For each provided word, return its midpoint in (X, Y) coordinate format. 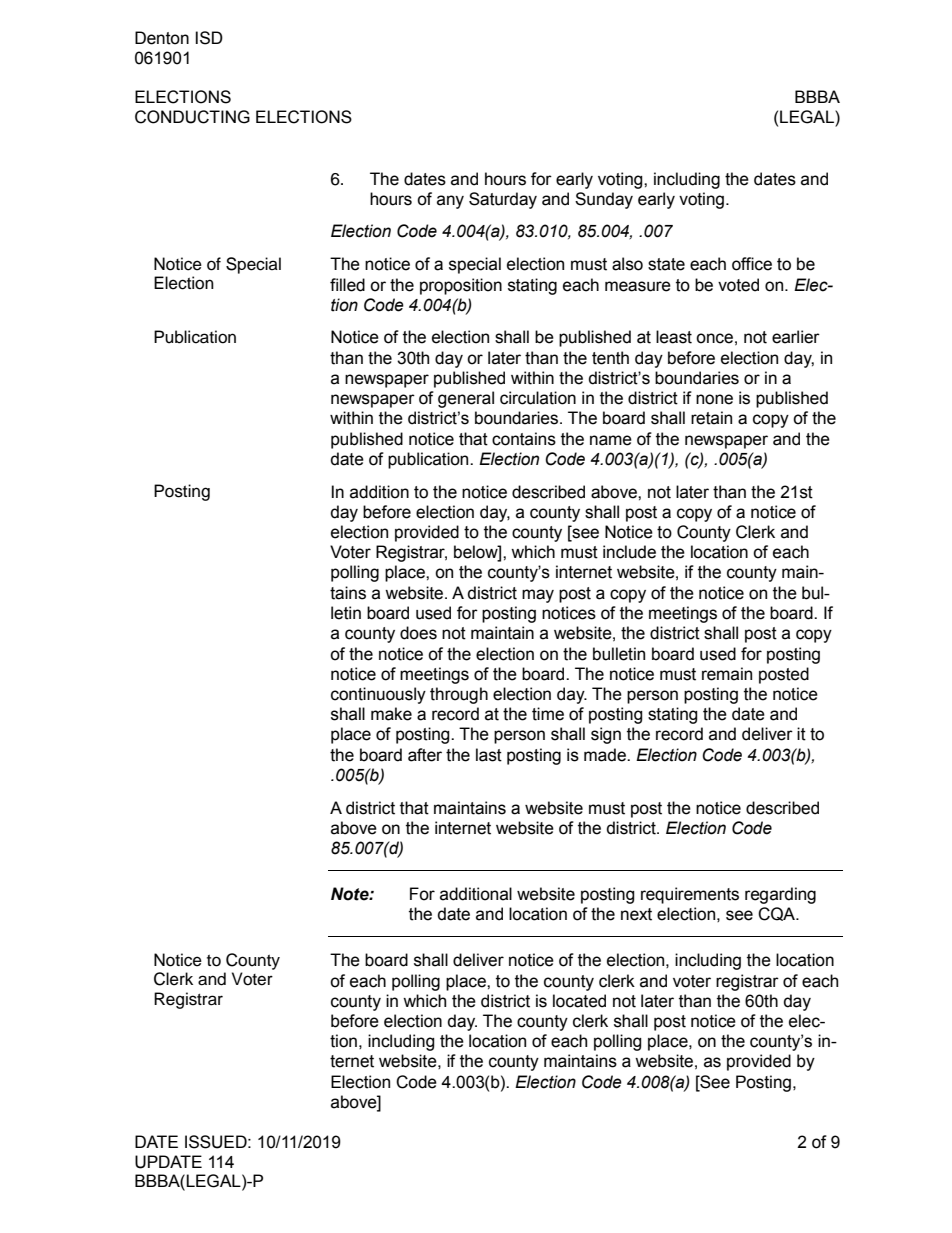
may (538, 596)
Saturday (503, 200)
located (579, 1001)
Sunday (604, 200)
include (629, 552)
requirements (690, 895)
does (418, 633)
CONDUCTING (192, 117)
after (425, 755)
